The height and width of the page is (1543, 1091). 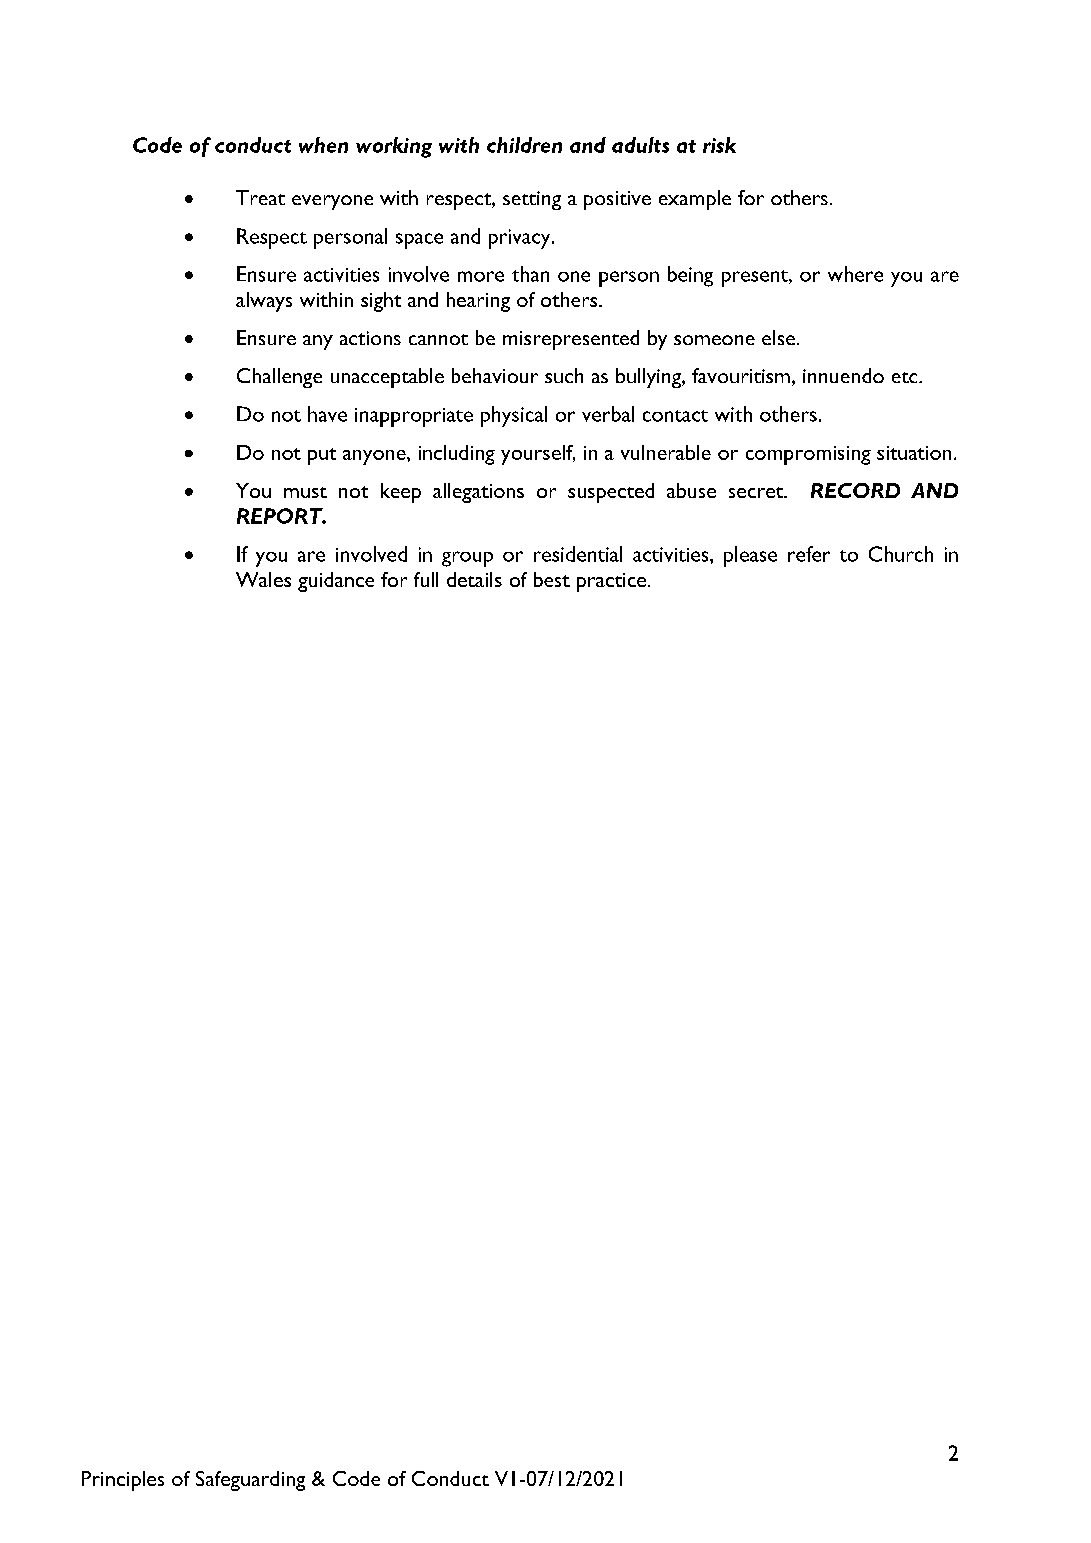 I want to click on setting, so click(x=532, y=200).
